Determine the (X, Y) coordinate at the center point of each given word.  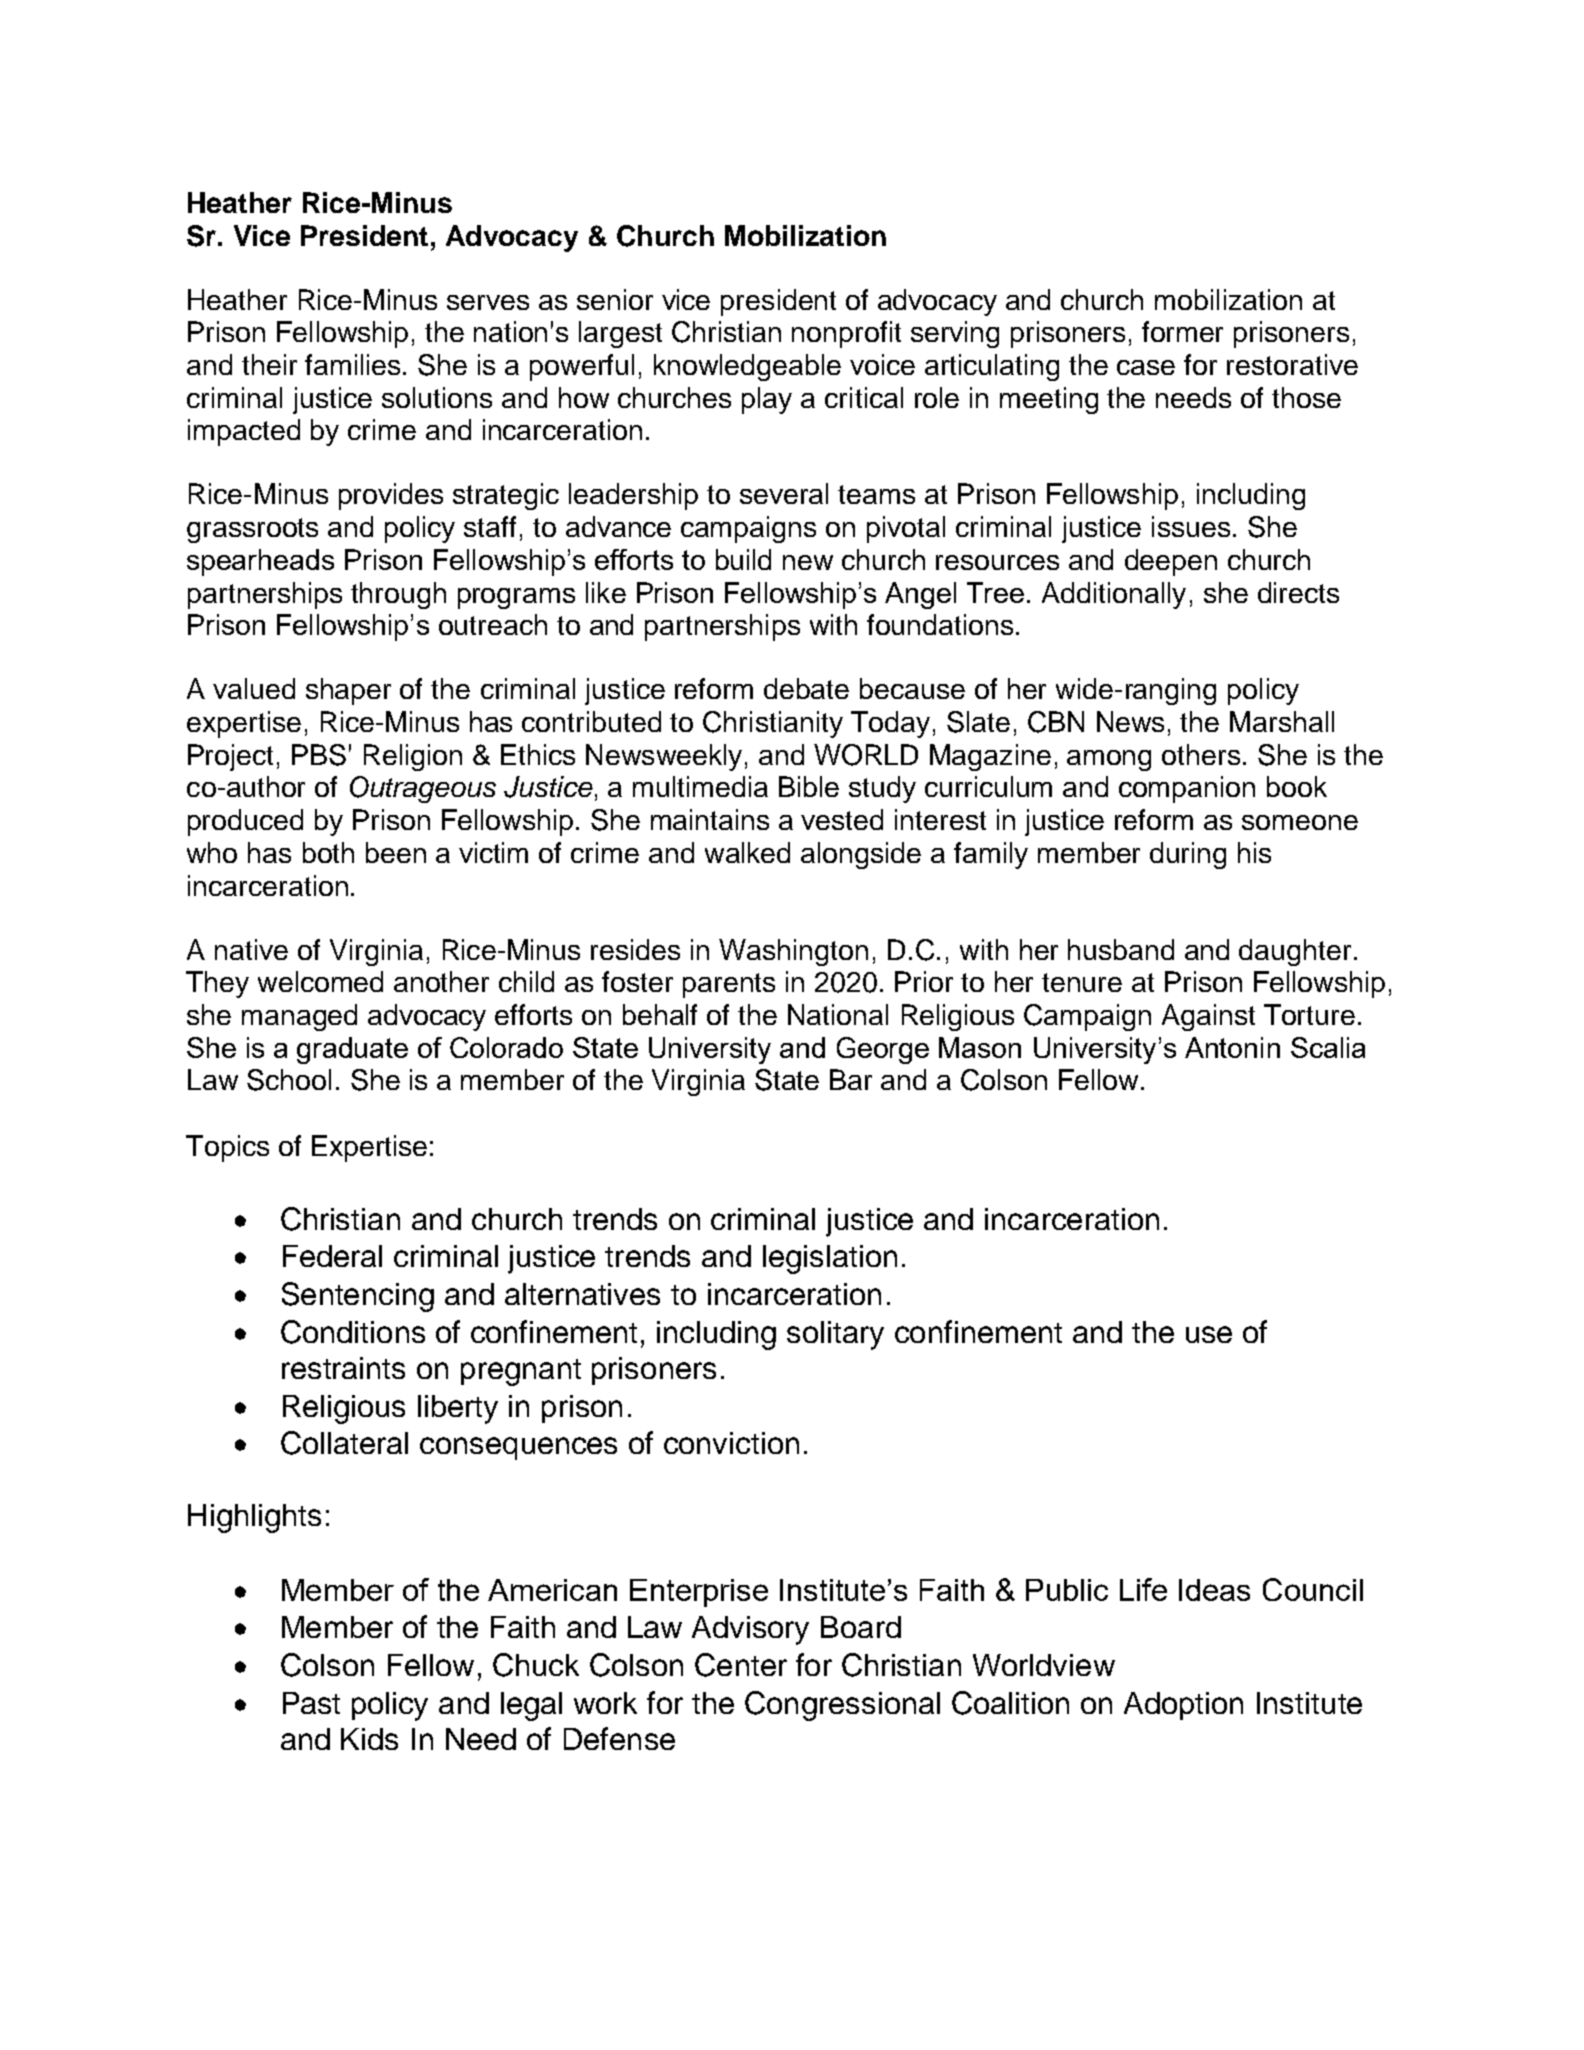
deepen (1171, 562)
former (1182, 331)
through (398, 595)
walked (747, 852)
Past (311, 1703)
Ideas (1214, 1590)
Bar (851, 1079)
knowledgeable (747, 367)
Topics (227, 1148)
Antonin (1232, 1047)
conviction (731, 1443)
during (1188, 855)
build (743, 559)
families (352, 364)
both (328, 852)
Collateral (344, 1443)
